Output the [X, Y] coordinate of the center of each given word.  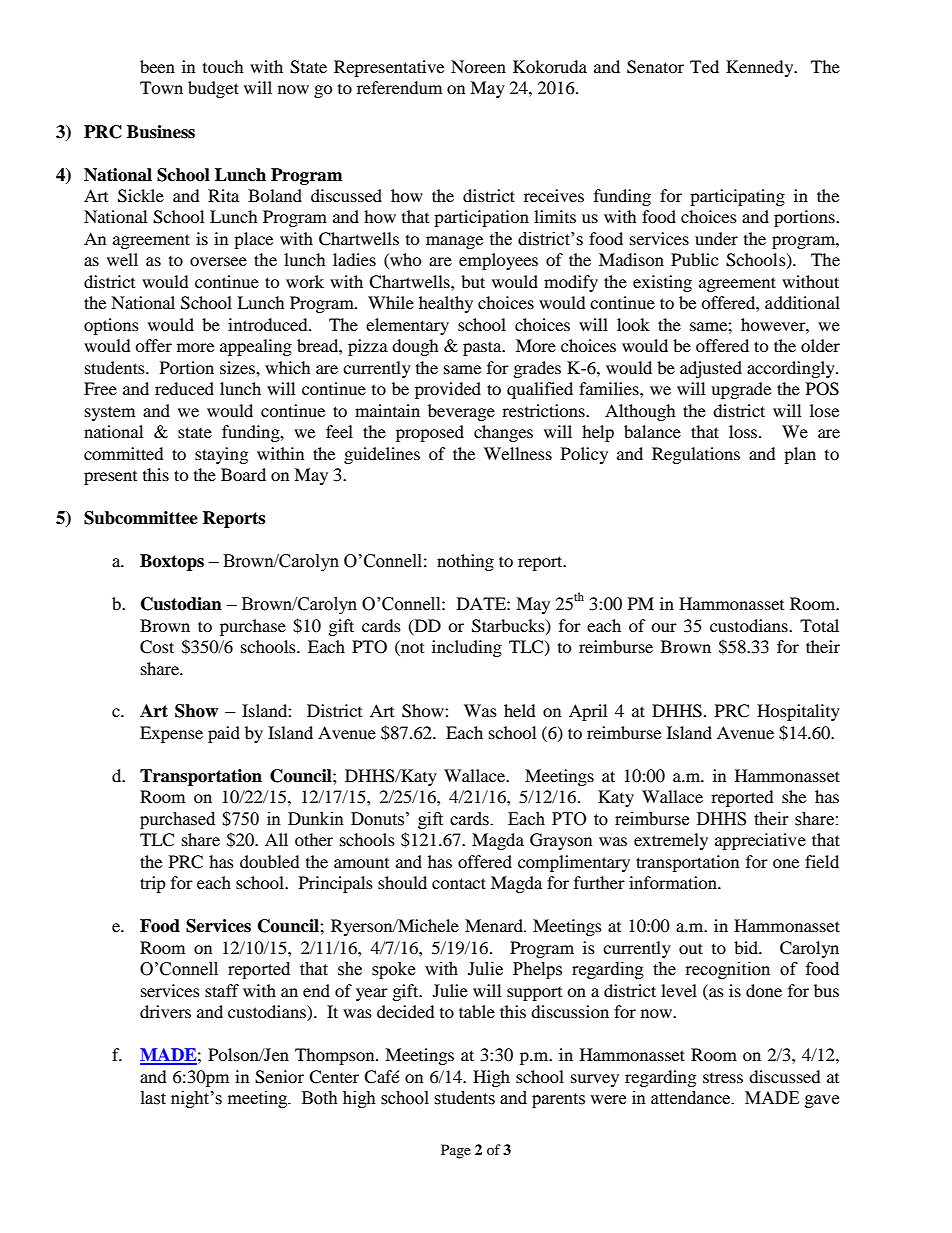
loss [744, 431]
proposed [430, 433]
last [153, 1098]
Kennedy [761, 68]
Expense [171, 734]
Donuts [377, 819]
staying [221, 455]
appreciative [760, 841]
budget [213, 89]
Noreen [478, 66]
